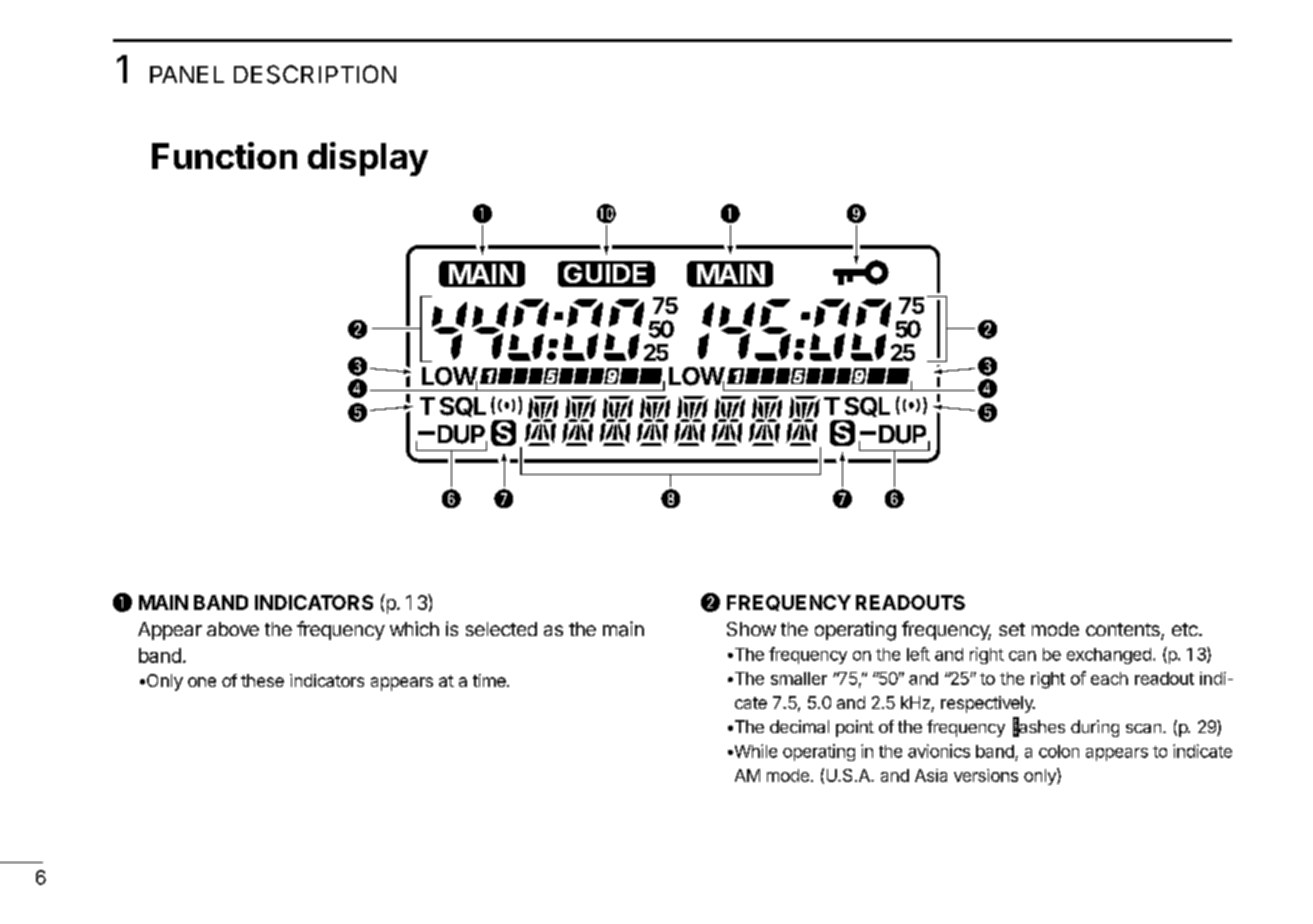 The width and height of the document is (1313, 924). What do you see at coordinates (262, 680) in the document?
I see `these` at bounding box center [262, 680].
